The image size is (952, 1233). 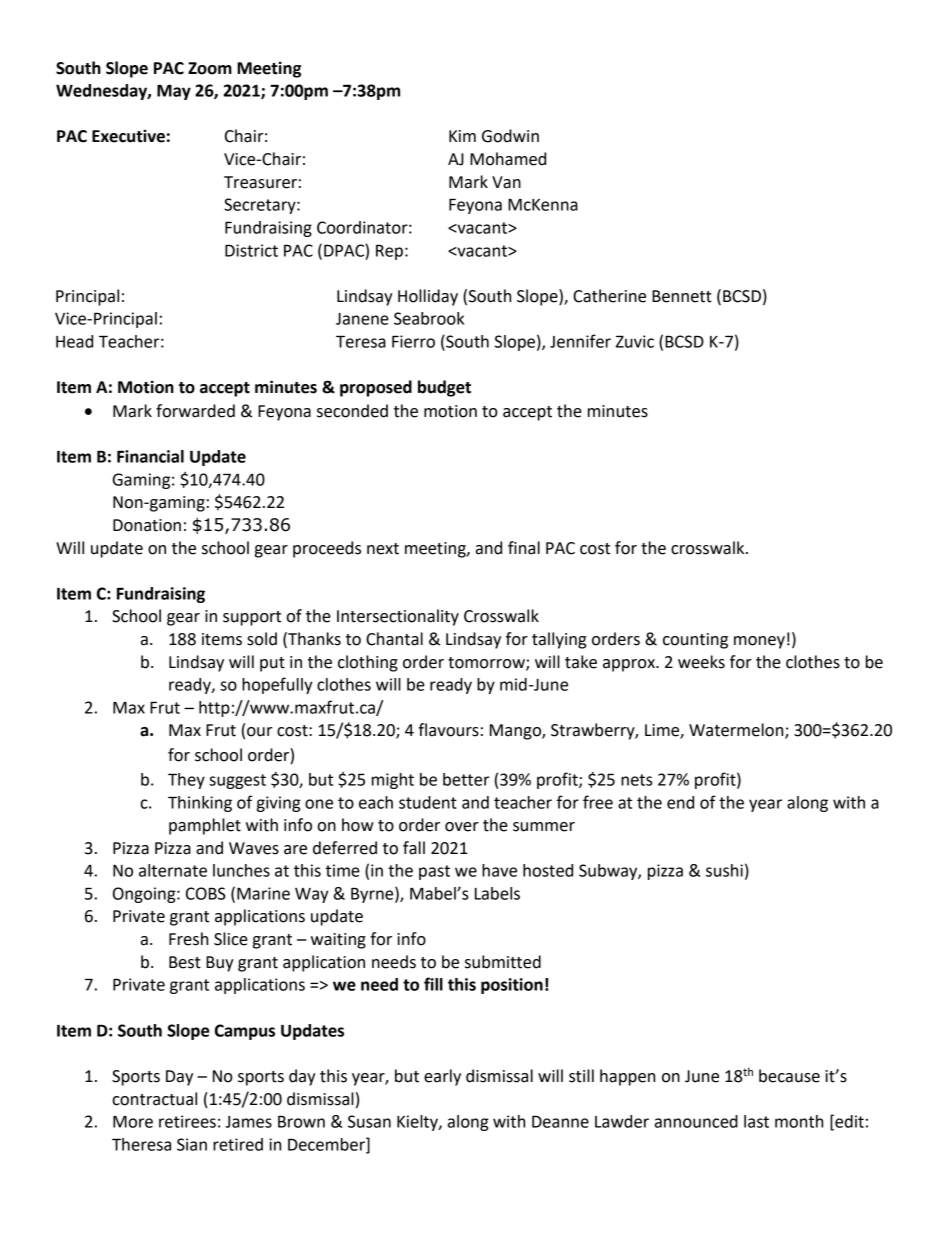 I want to click on Bennett, so click(x=682, y=296).
